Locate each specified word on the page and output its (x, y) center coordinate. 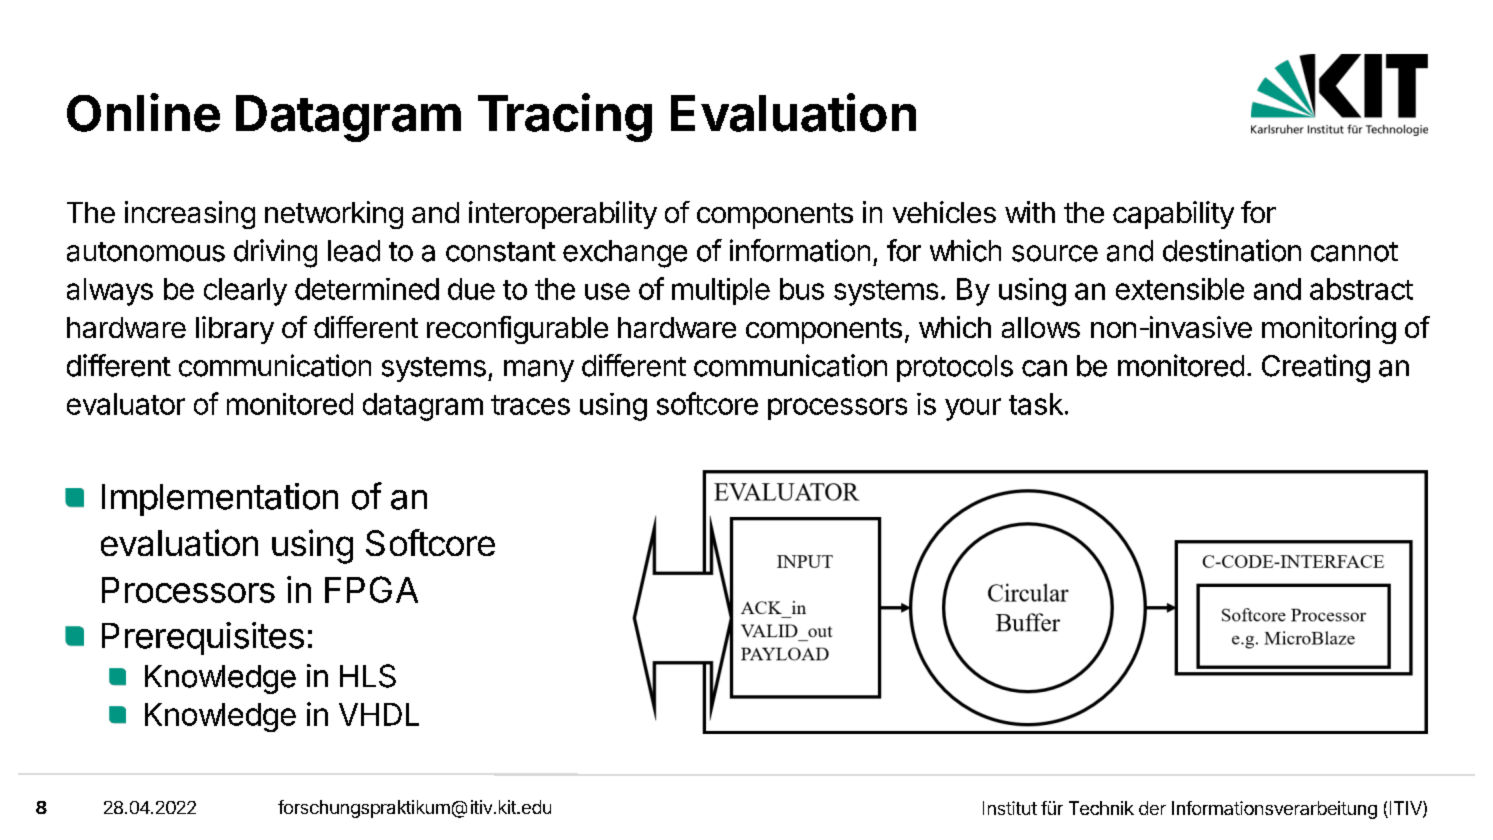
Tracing (565, 117)
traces (530, 405)
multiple (721, 291)
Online (143, 112)
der (1152, 808)
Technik (1101, 808)
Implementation (220, 499)
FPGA (371, 589)
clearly (245, 292)
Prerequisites (203, 638)
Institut (1010, 808)
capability (1173, 215)
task (1036, 404)
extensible (1180, 289)
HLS (368, 676)
